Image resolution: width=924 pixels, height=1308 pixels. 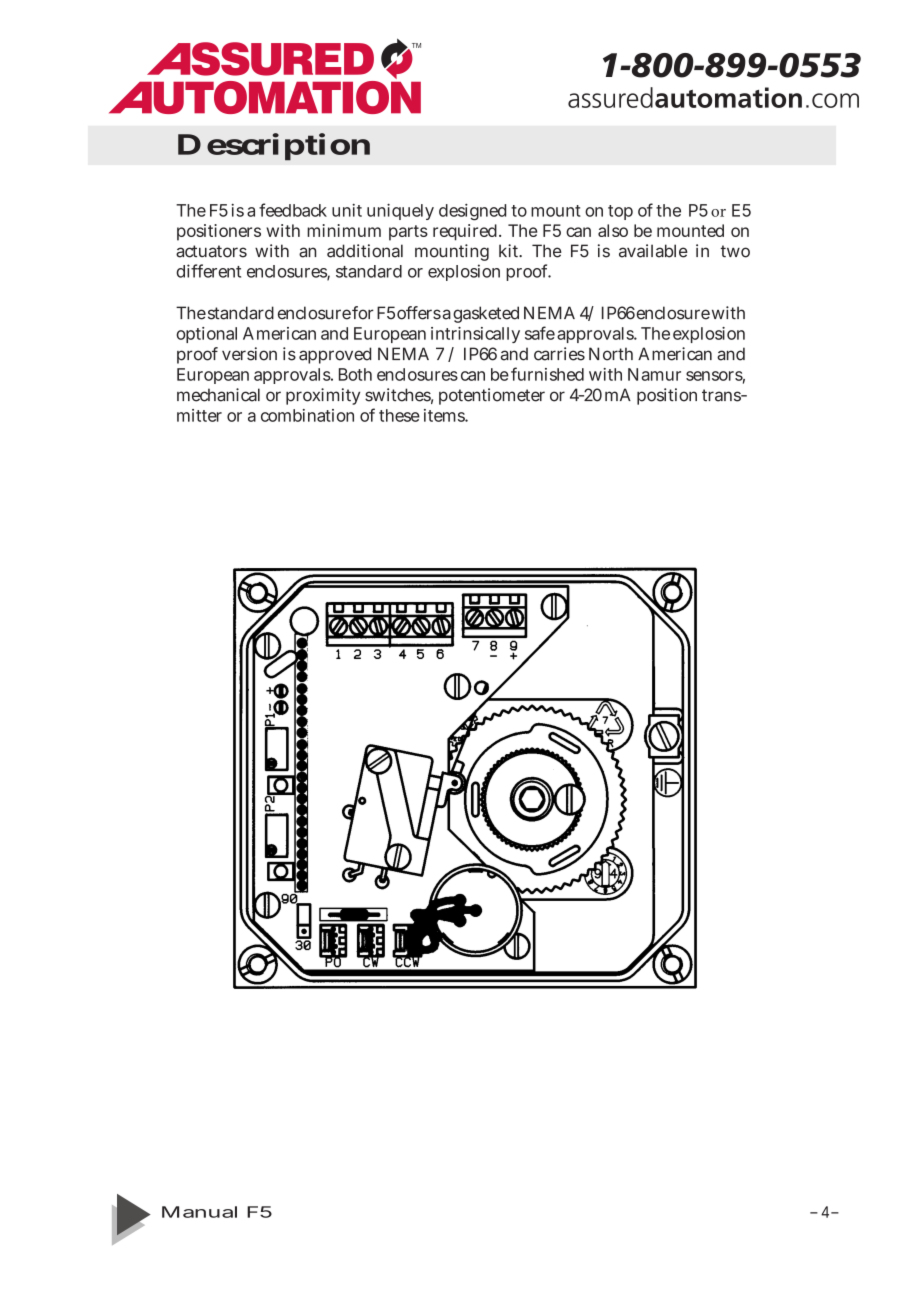 What do you see at coordinates (547, 374) in the screenshot?
I see `furnished` at bounding box center [547, 374].
